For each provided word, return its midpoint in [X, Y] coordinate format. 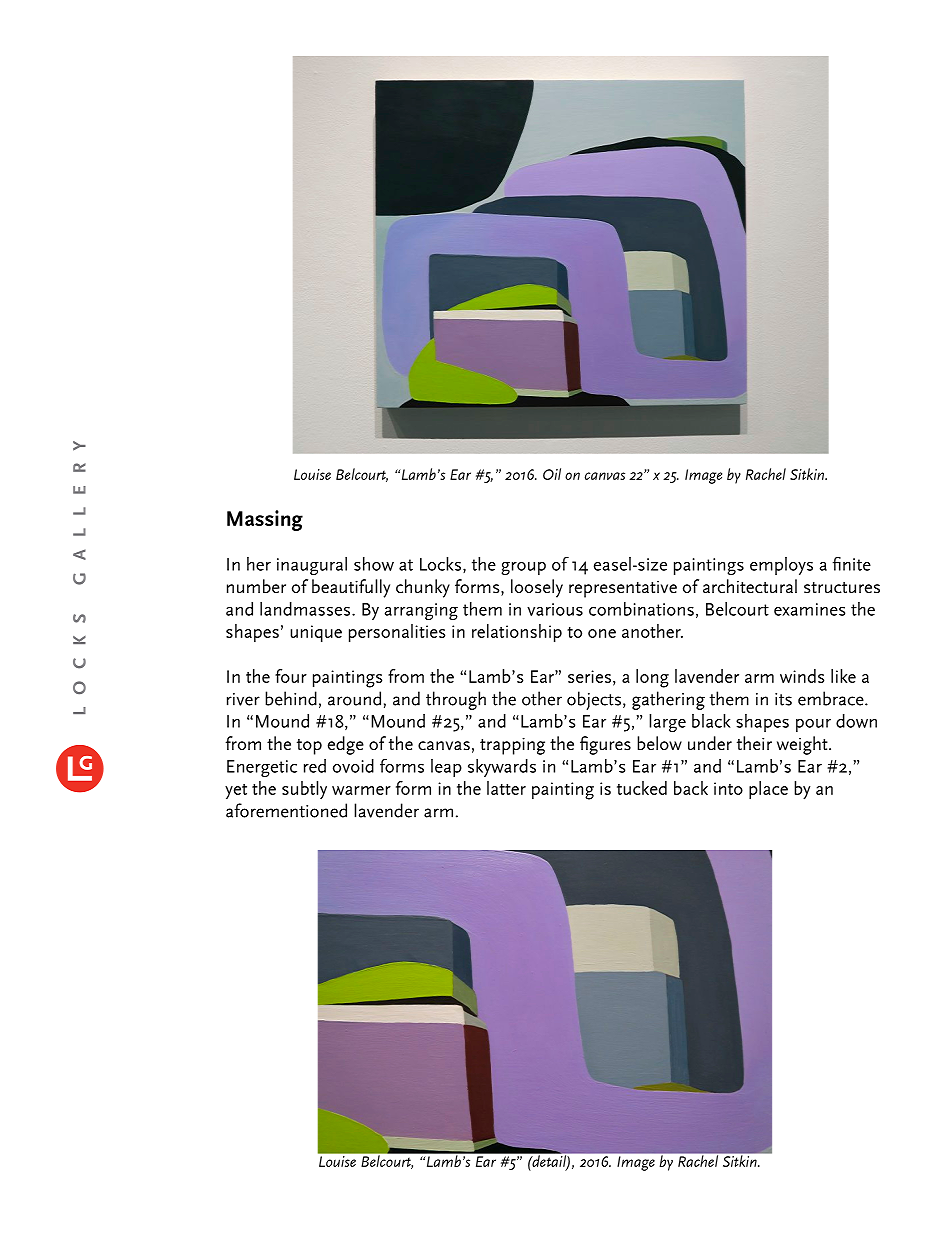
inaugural [312, 566]
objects [594, 700]
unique [316, 634]
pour [813, 725]
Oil [552, 474]
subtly [304, 790]
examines [809, 609]
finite [852, 564]
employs [781, 566]
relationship [517, 633]
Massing [265, 520]
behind [291, 698]
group [523, 568]
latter [506, 788]
